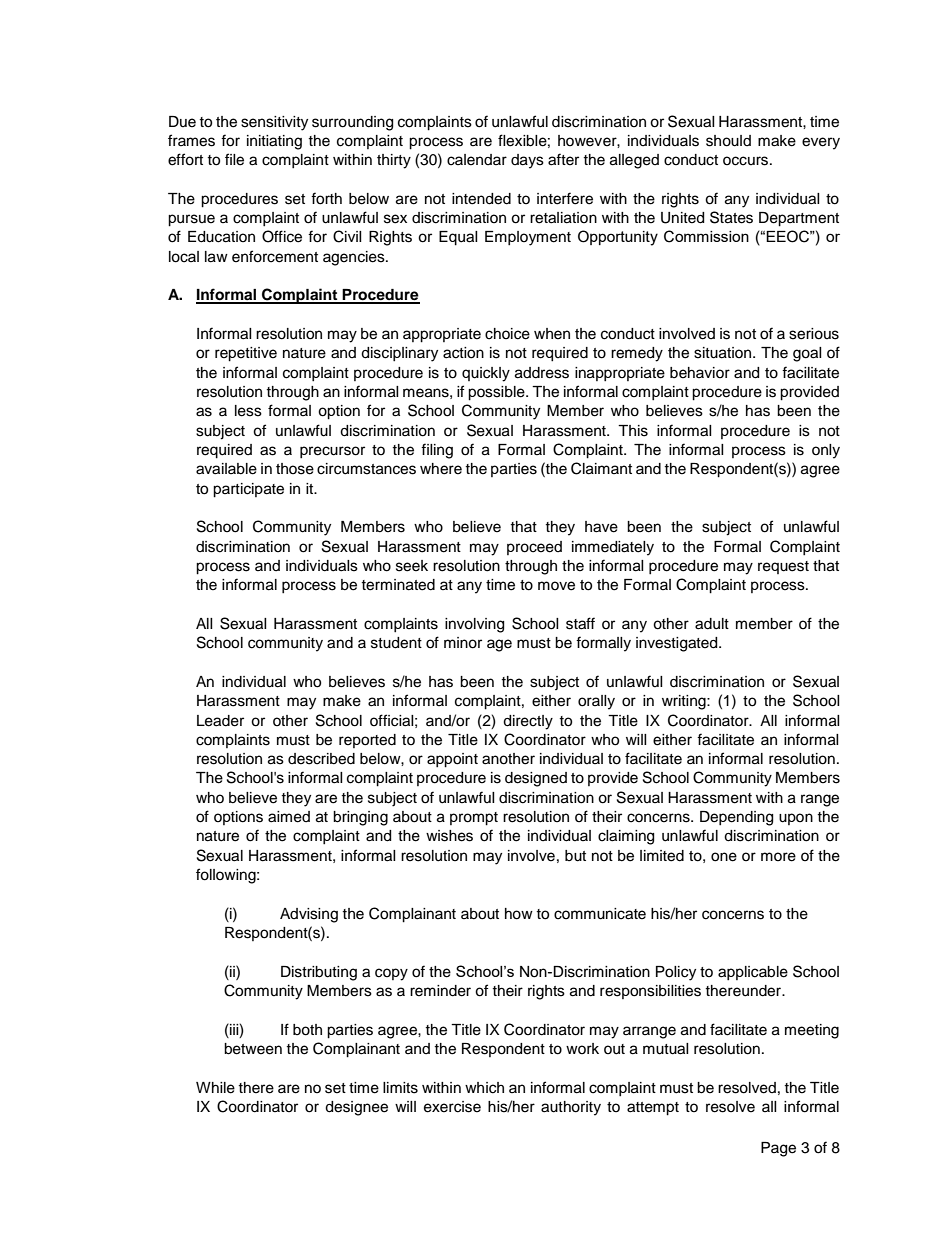  What do you see at coordinates (747, 161) in the screenshot?
I see `occurs` at bounding box center [747, 161].
